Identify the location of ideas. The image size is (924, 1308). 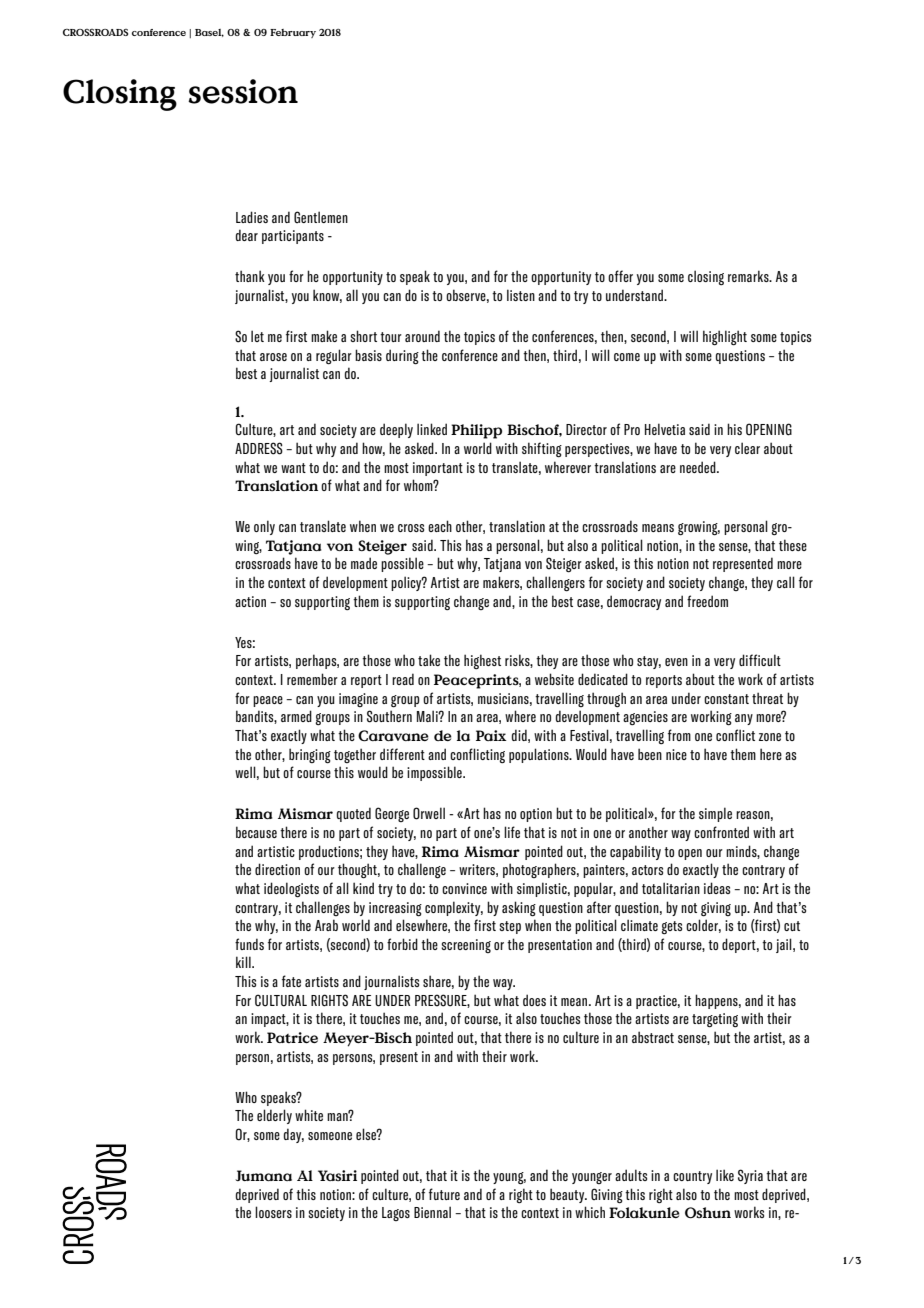
(717, 888).
